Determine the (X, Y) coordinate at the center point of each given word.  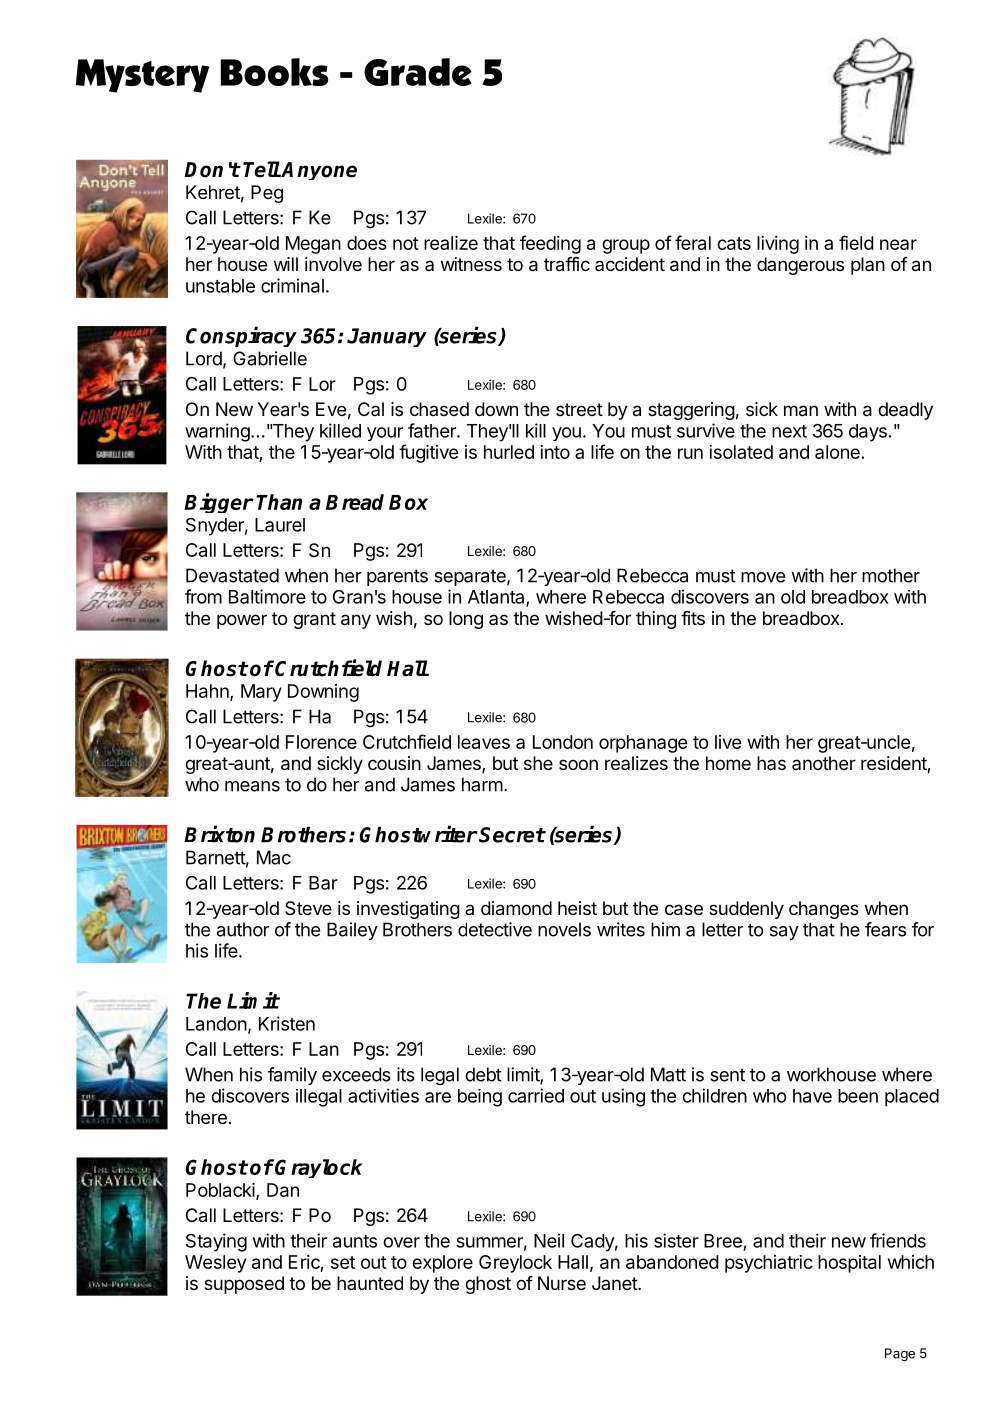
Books (274, 72)
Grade (418, 72)
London (563, 742)
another (824, 763)
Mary (261, 693)
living (778, 245)
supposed (244, 1285)
